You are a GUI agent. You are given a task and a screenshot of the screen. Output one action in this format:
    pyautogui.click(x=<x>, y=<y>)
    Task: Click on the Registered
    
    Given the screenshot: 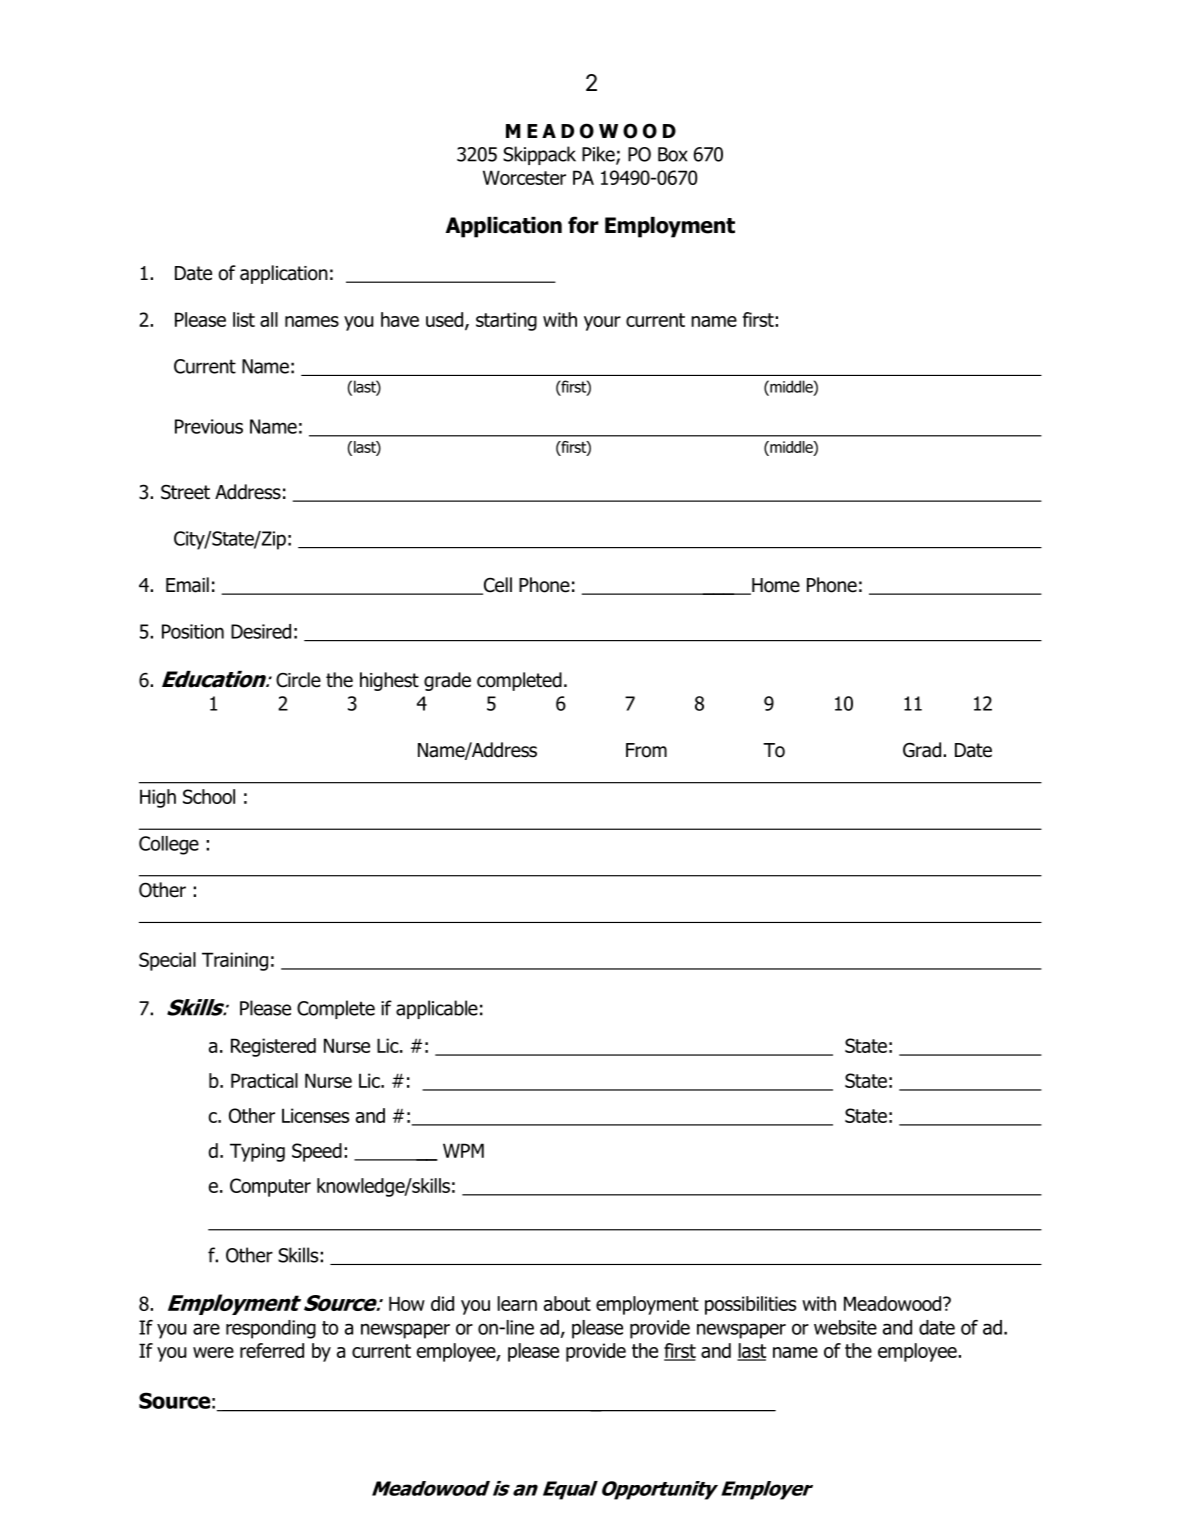 What is the action you would take?
    pyautogui.click(x=273, y=1047)
